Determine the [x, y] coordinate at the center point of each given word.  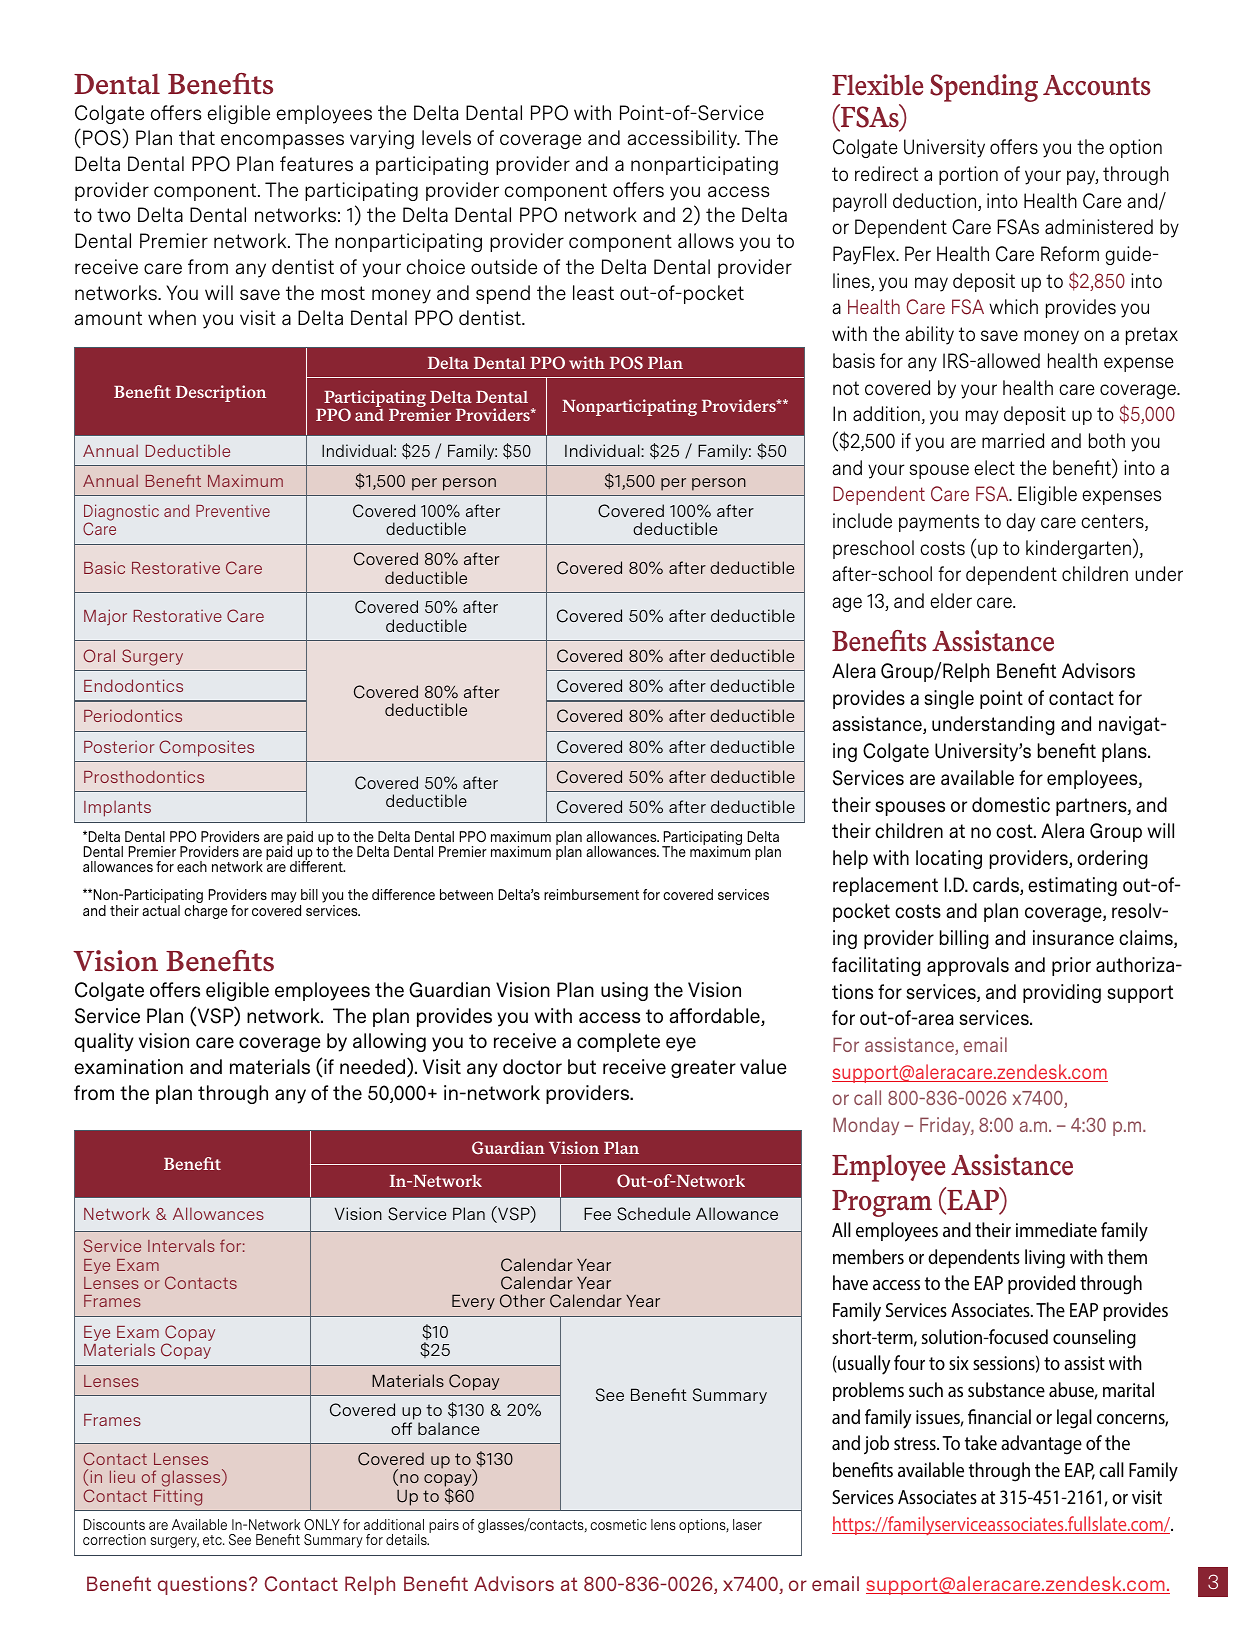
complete [618, 1042]
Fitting [178, 1498]
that [197, 138]
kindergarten [1078, 549]
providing [1062, 993]
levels [446, 137]
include [862, 520]
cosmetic [618, 1524]
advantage [1041, 1445]
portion [968, 175]
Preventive [233, 511]
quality [104, 1042]
